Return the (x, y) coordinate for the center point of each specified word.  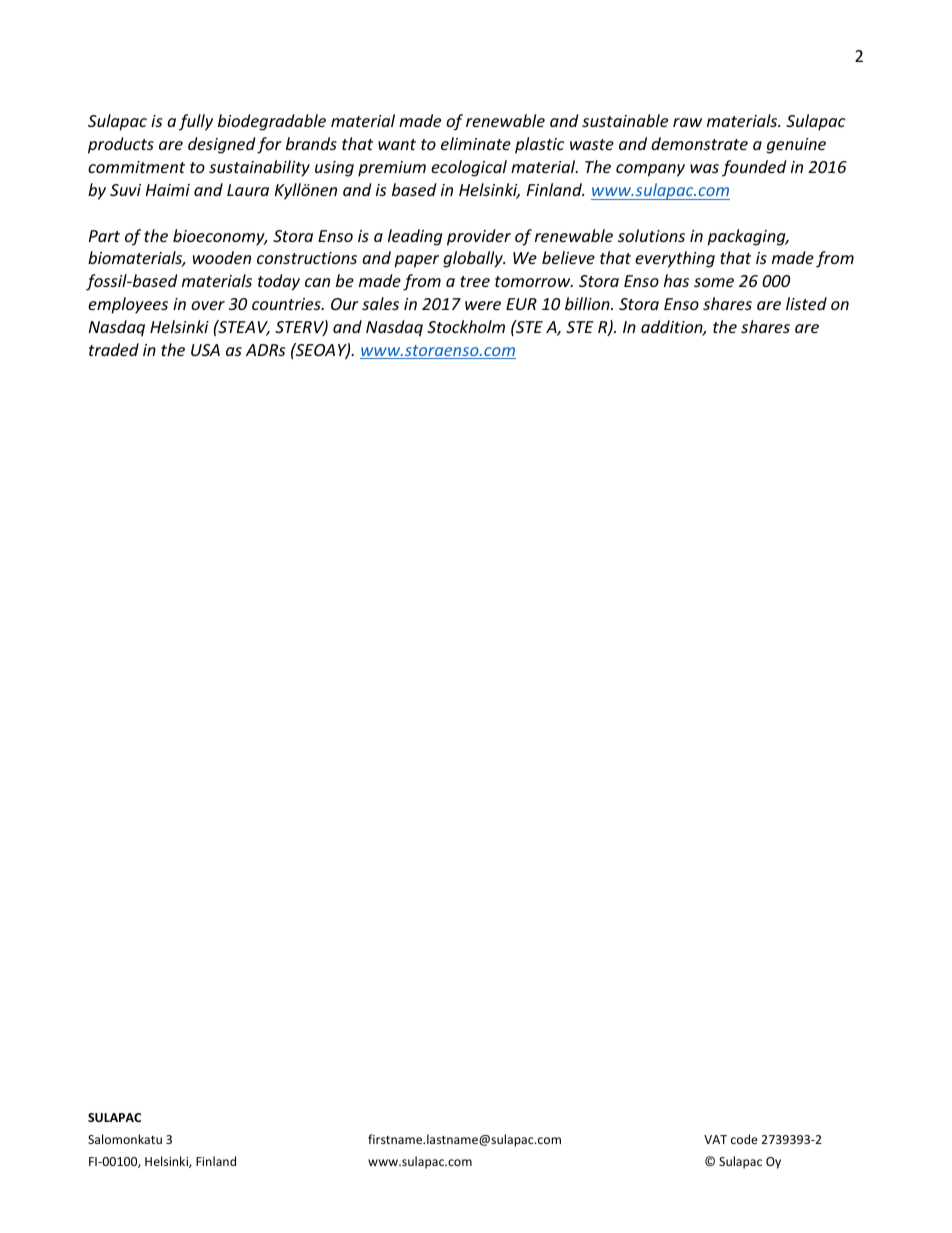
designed (221, 145)
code (744, 1139)
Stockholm (466, 326)
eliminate (476, 143)
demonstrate (699, 143)
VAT (715, 1139)
